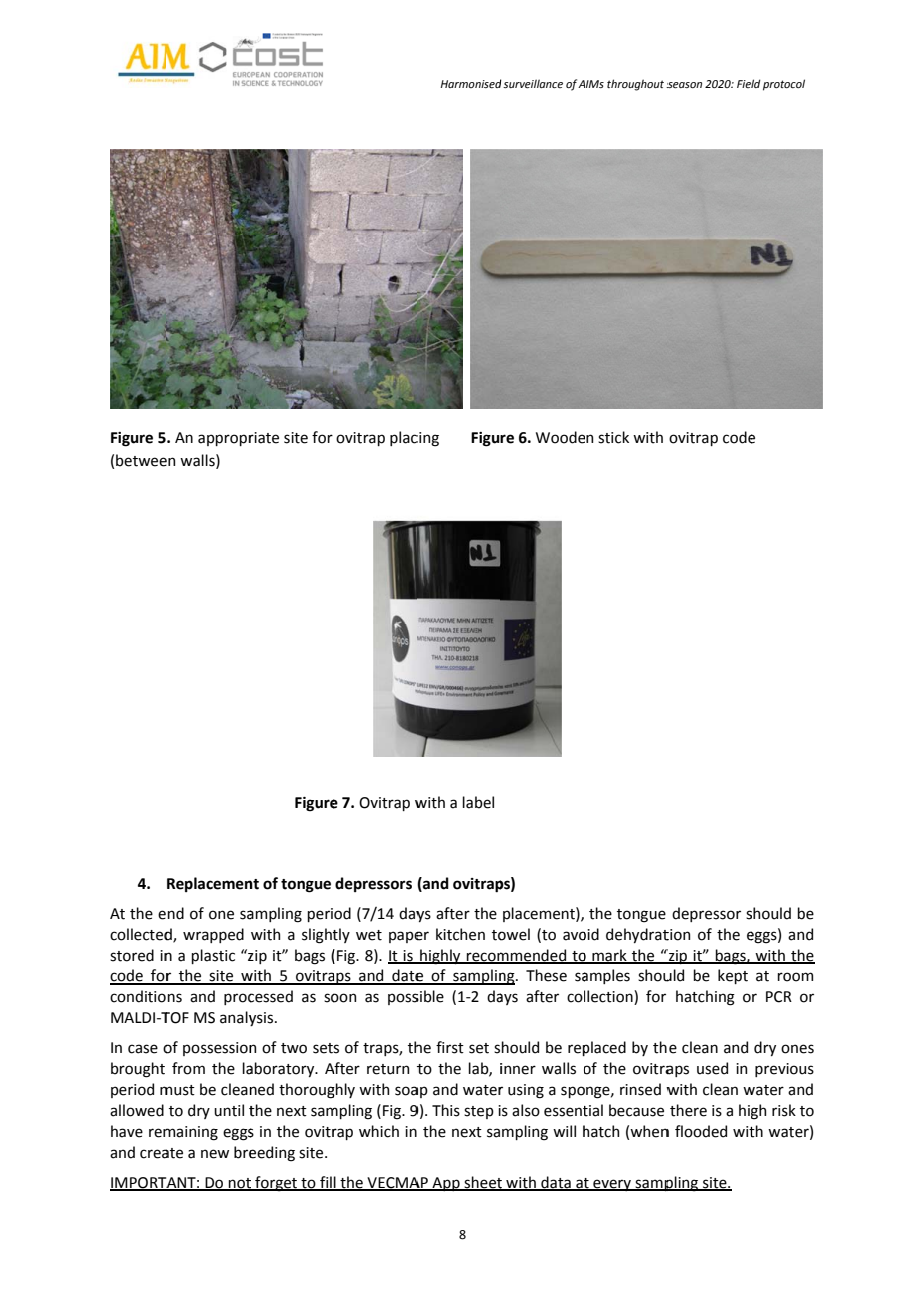 Image resolution: width=924 pixels, height=1308 pixels. What do you see at coordinates (213, 956) in the screenshot?
I see `plastic` at bounding box center [213, 956].
